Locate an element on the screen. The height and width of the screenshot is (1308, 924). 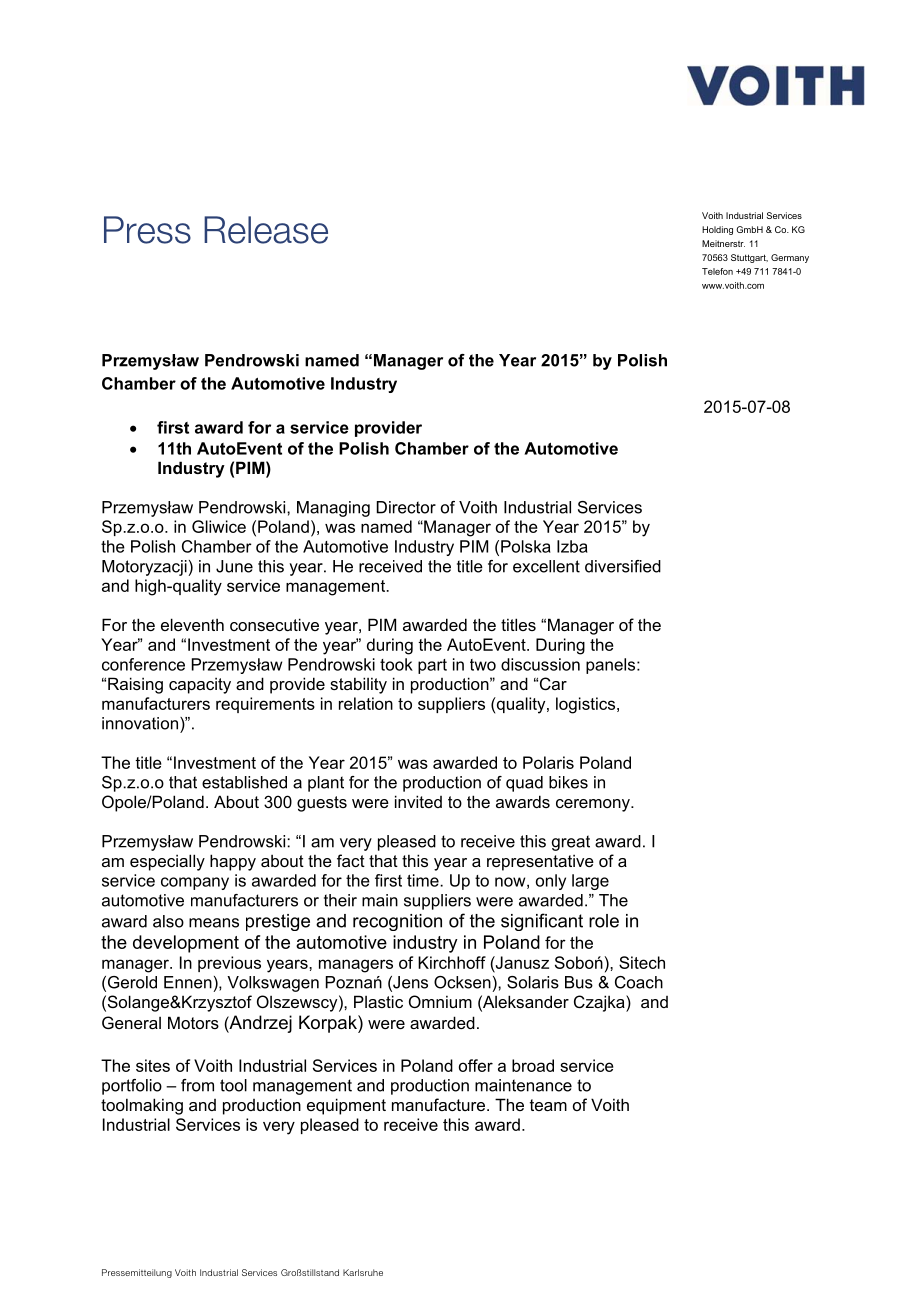
Karlsruhe is located at coordinates (363, 1272).
